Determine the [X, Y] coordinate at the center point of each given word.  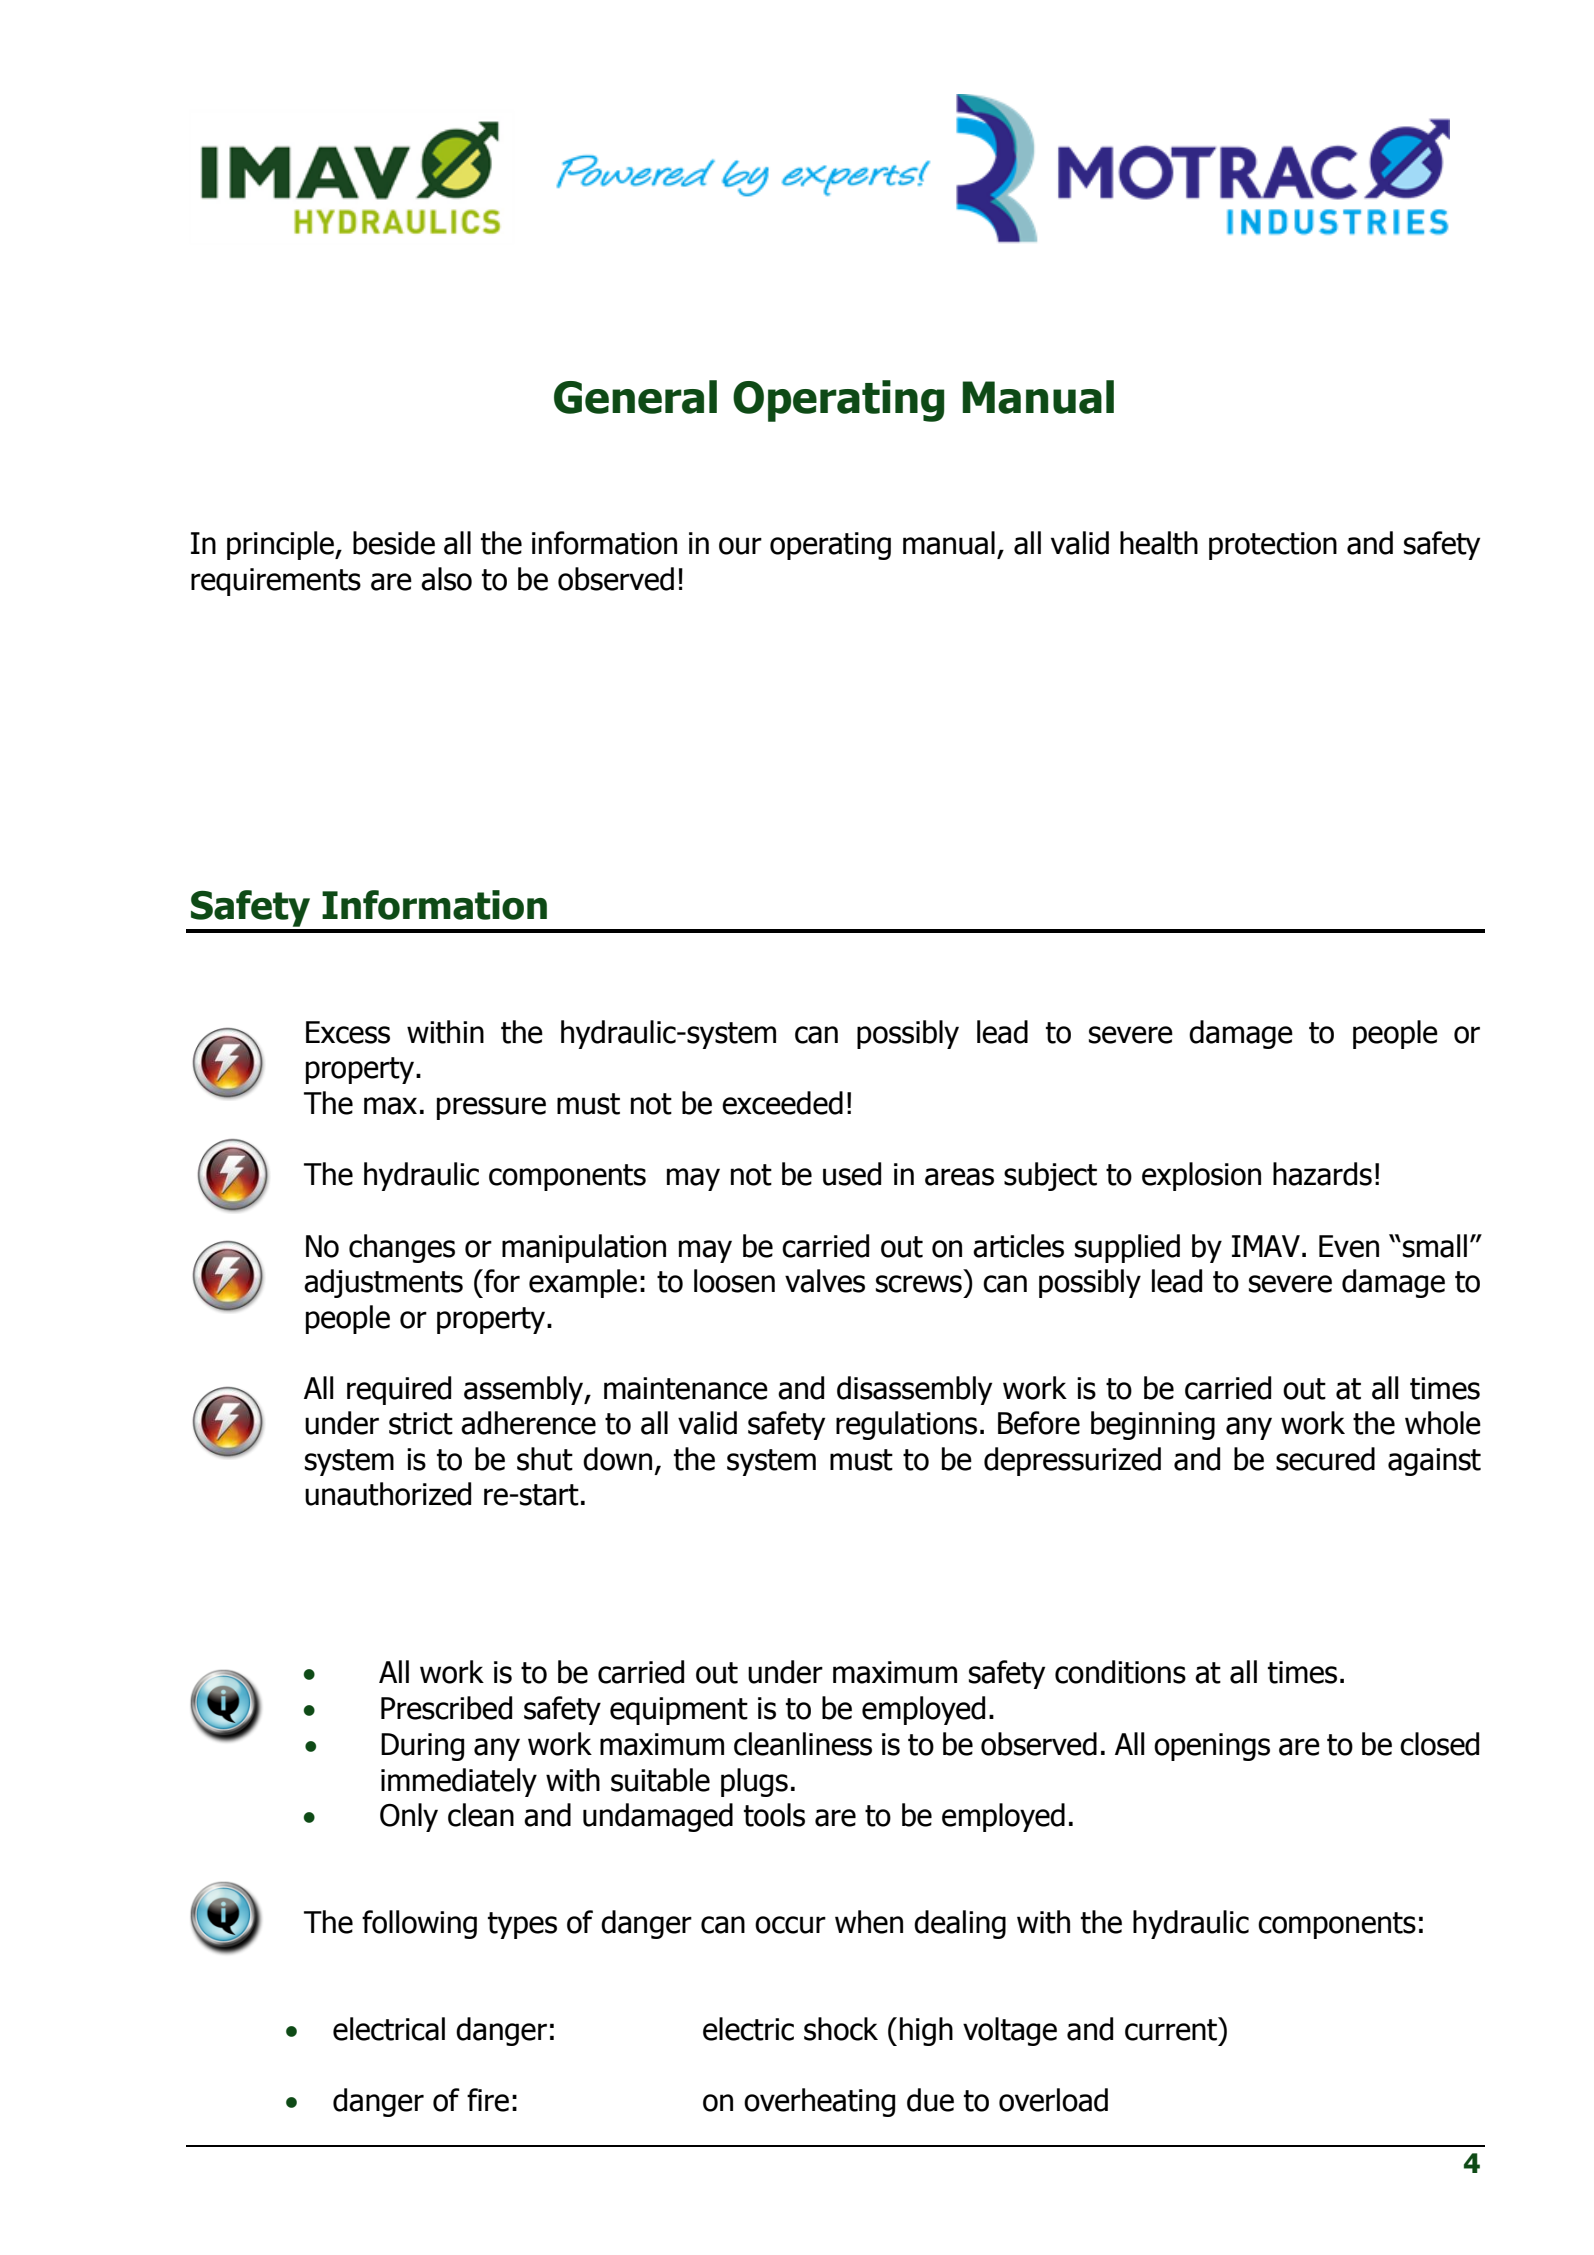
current [1172, 2029]
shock [841, 2029]
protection [1273, 546]
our [740, 546]
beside [394, 543]
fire [488, 2100]
